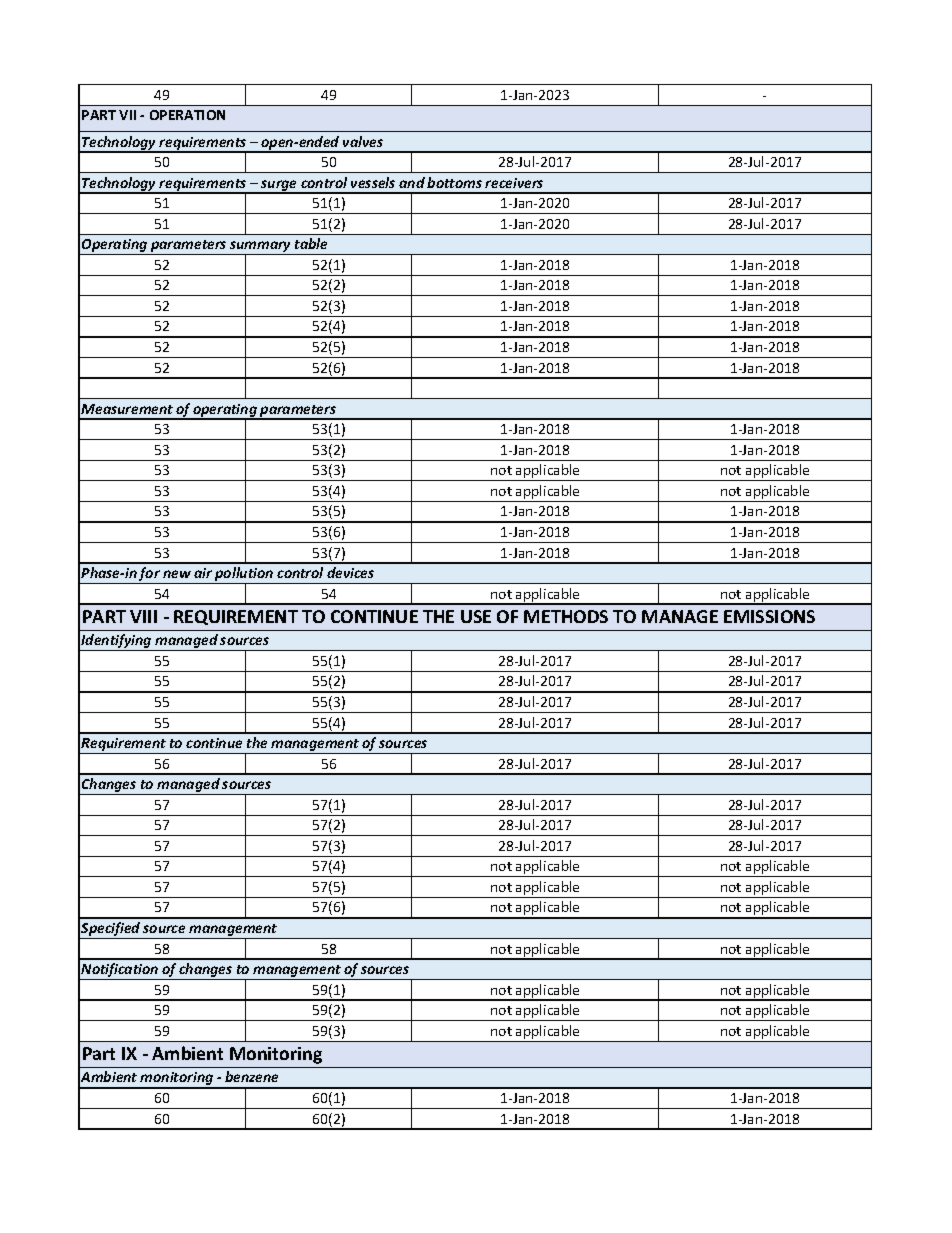 The width and height of the screenshot is (952, 1233). I want to click on air, so click(203, 573).
